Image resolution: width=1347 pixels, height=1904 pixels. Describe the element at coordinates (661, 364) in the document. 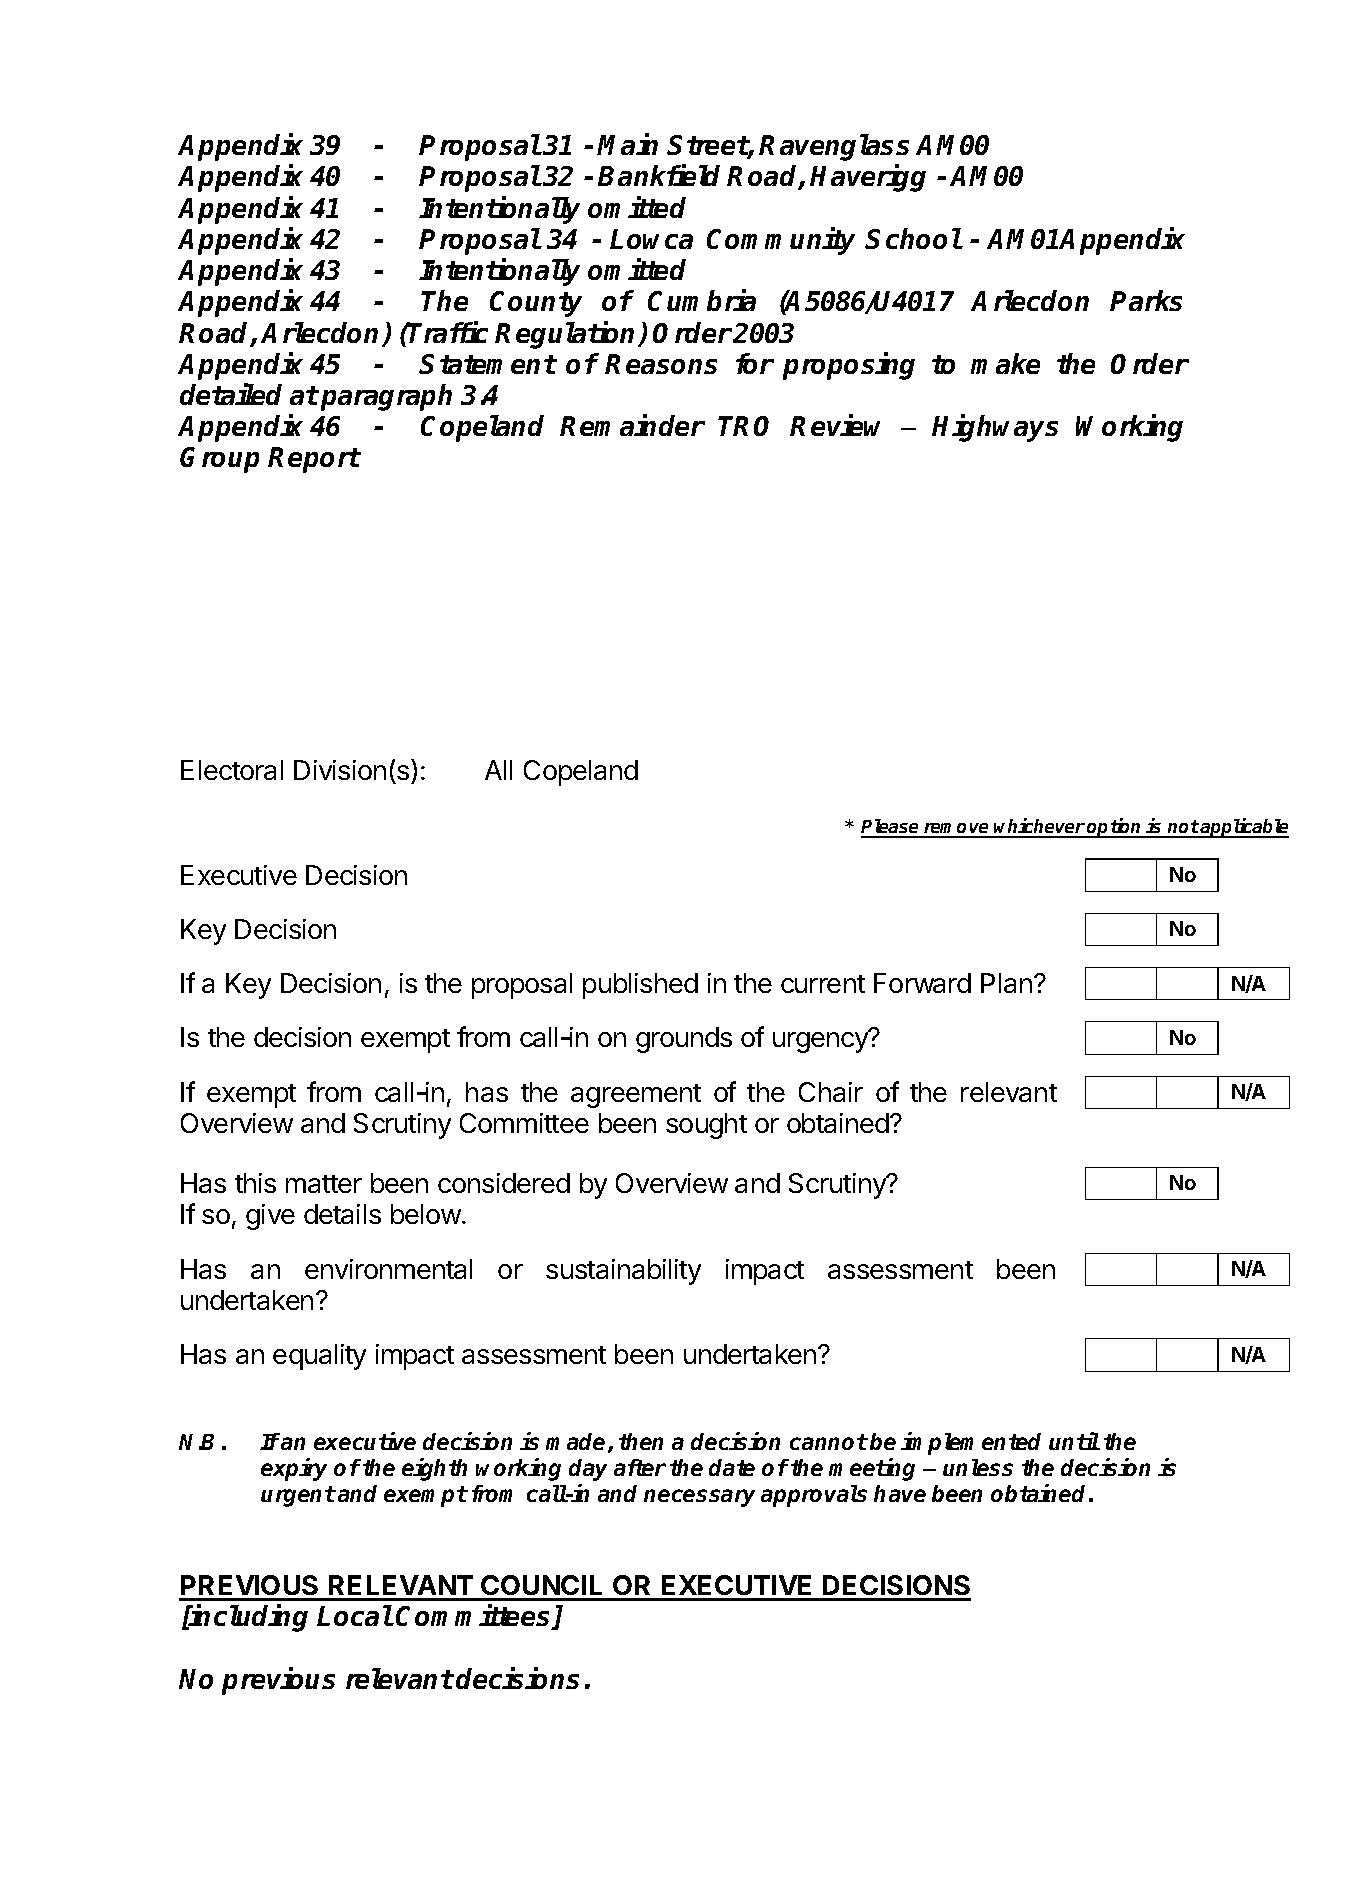

I see `Reasons` at that location.
